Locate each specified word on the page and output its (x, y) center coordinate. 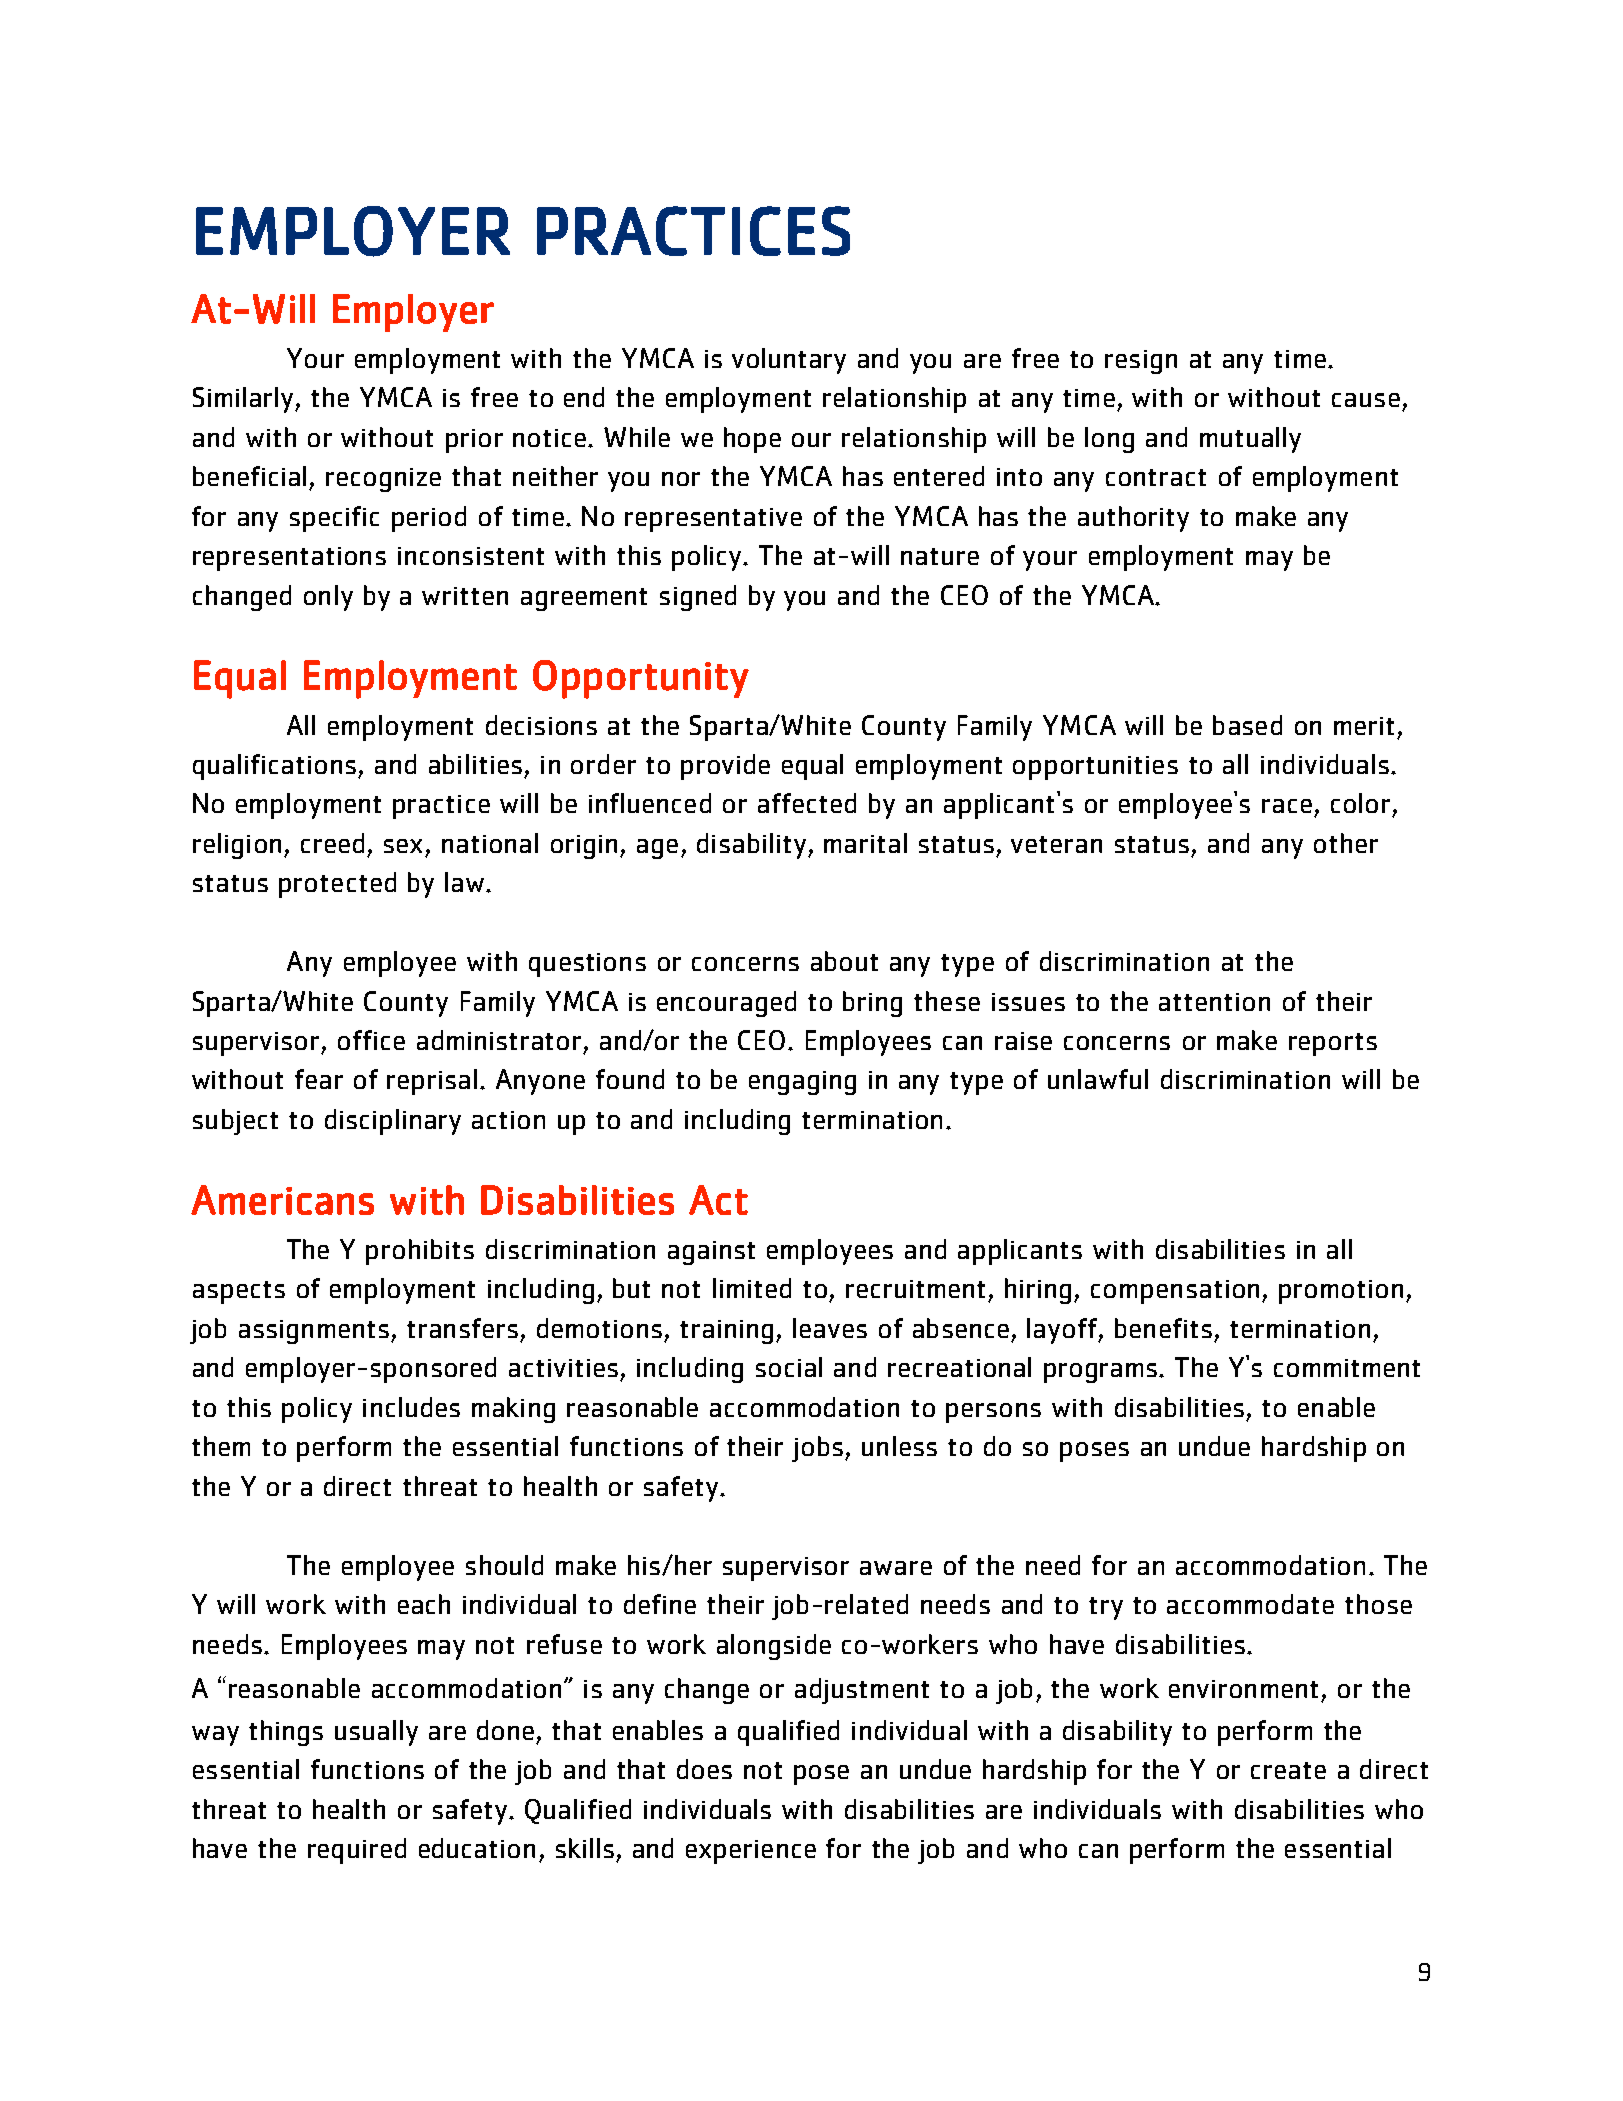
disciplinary (393, 1122)
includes (411, 1407)
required (357, 1851)
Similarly (244, 400)
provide (725, 767)
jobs (817, 1449)
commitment (1347, 1368)
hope (752, 440)
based (1247, 725)
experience (751, 1852)
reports (1333, 1044)
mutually (1250, 440)
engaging (802, 1083)
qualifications (274, 767)
